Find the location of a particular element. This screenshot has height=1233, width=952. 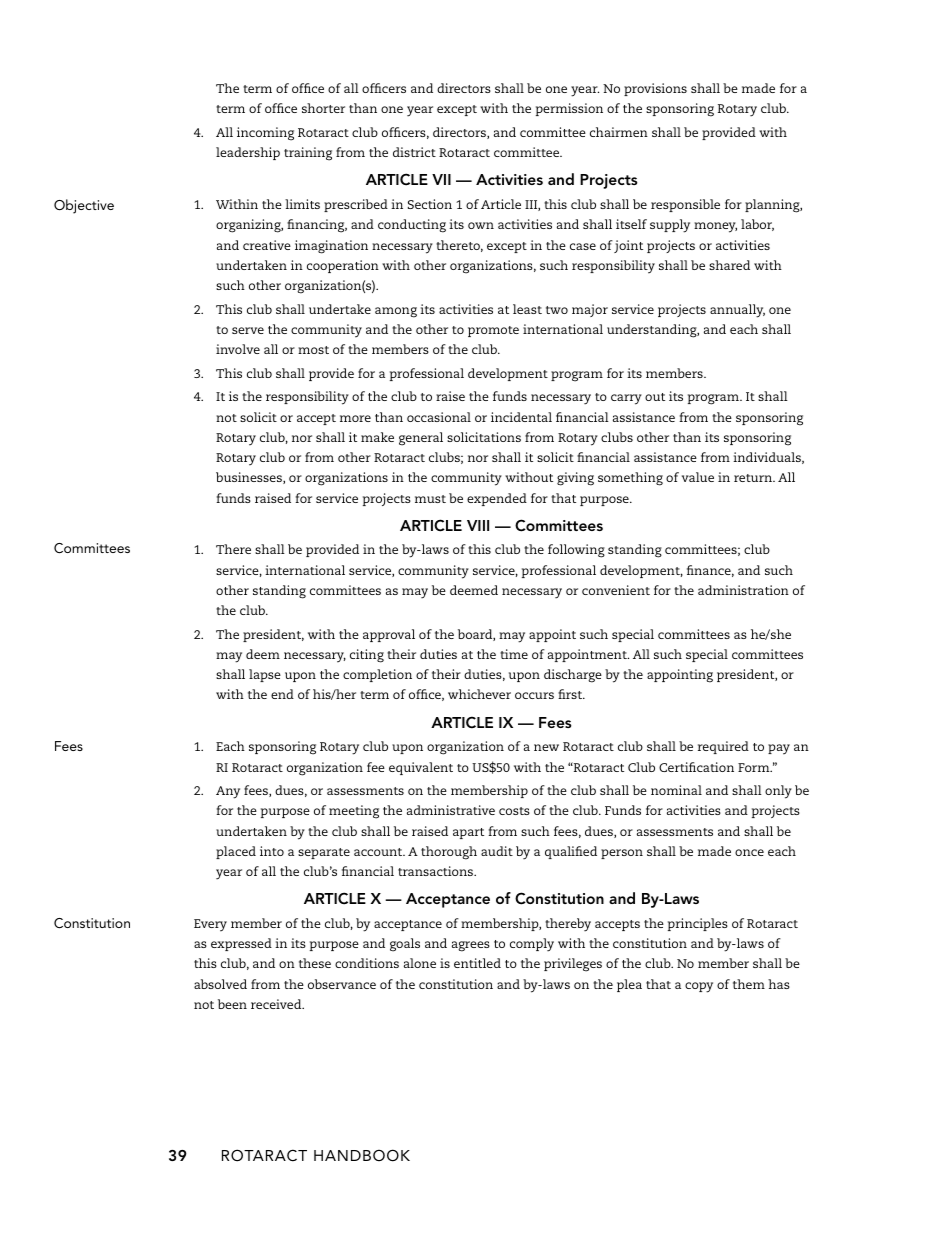

absolved is located at coordinates (220, 984).
